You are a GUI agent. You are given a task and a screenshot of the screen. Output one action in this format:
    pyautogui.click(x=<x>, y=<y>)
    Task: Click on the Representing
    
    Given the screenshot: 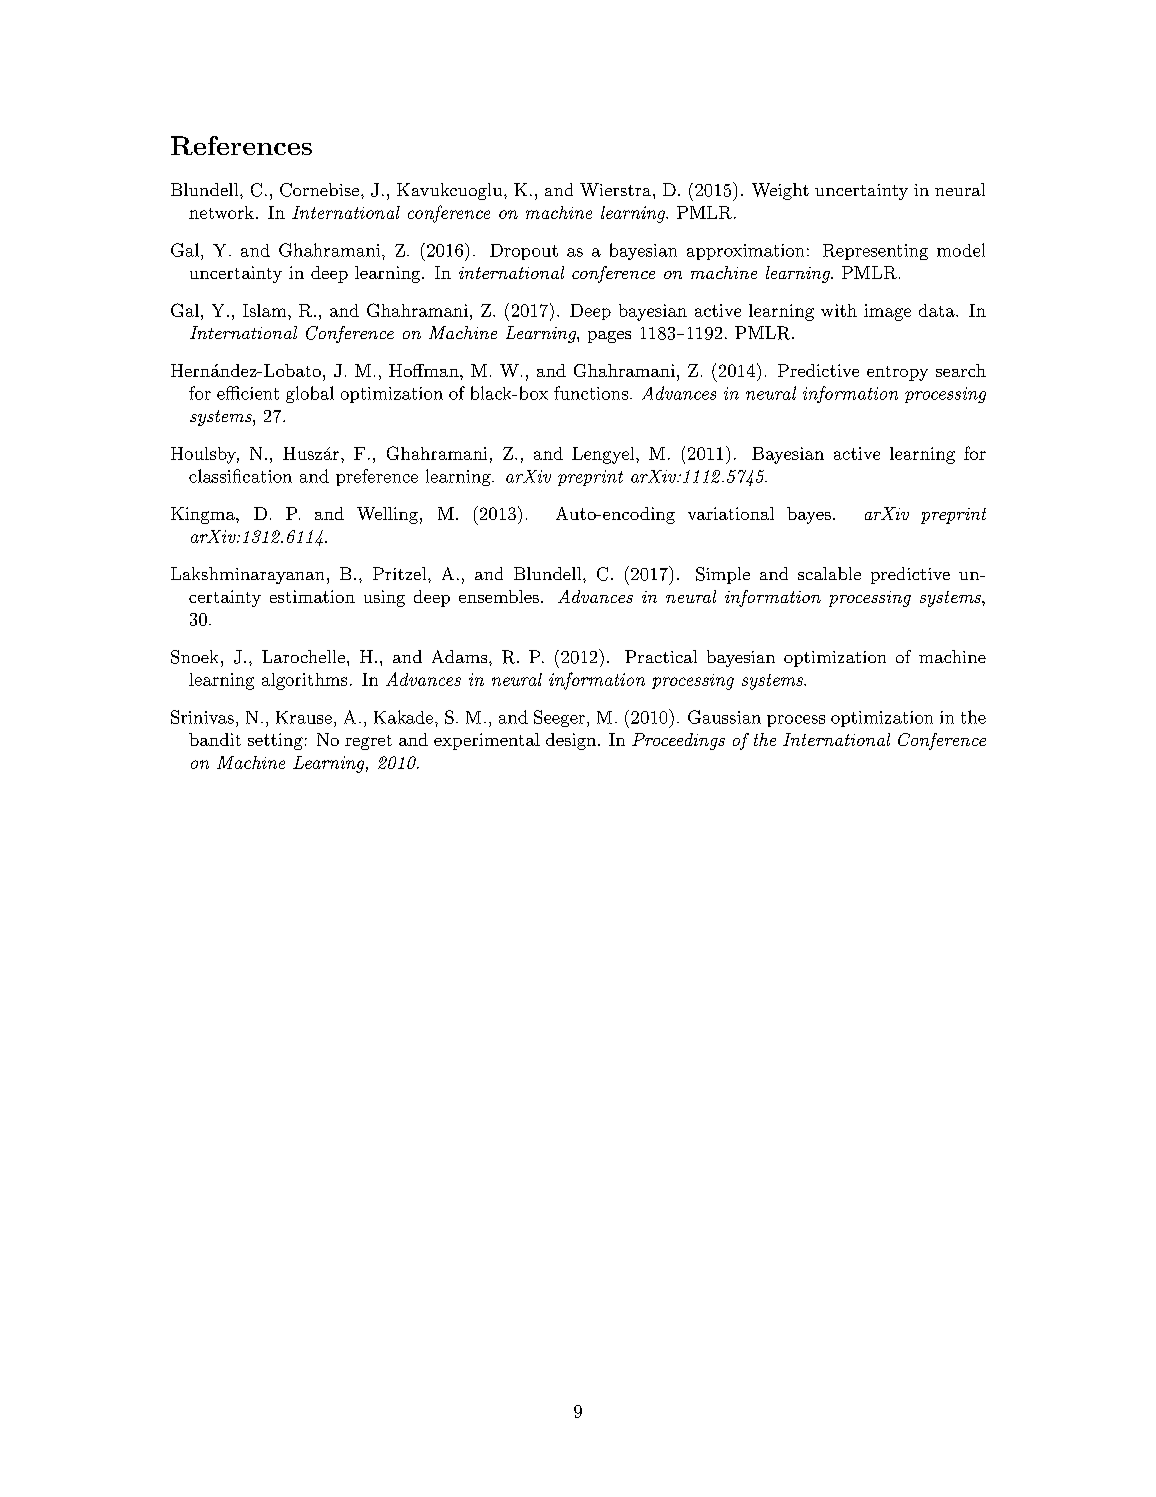 What is the action you would take?
    pyautogui.click(x=875, y=252)
